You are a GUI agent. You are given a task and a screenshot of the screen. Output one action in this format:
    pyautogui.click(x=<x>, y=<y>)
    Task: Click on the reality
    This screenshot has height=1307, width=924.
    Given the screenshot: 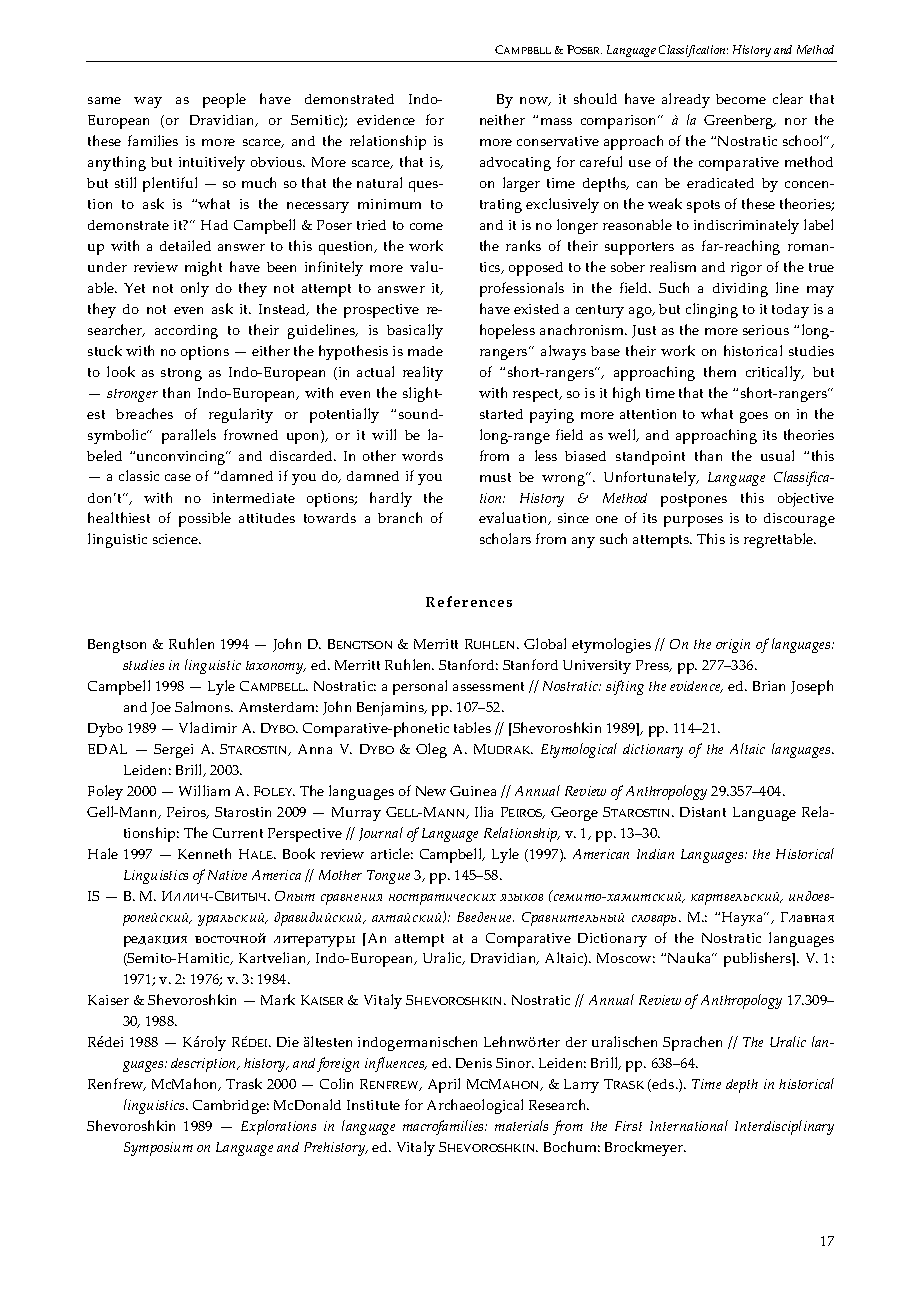 What is the action you would take?
    pyautogui.click(x=423, y=373)
